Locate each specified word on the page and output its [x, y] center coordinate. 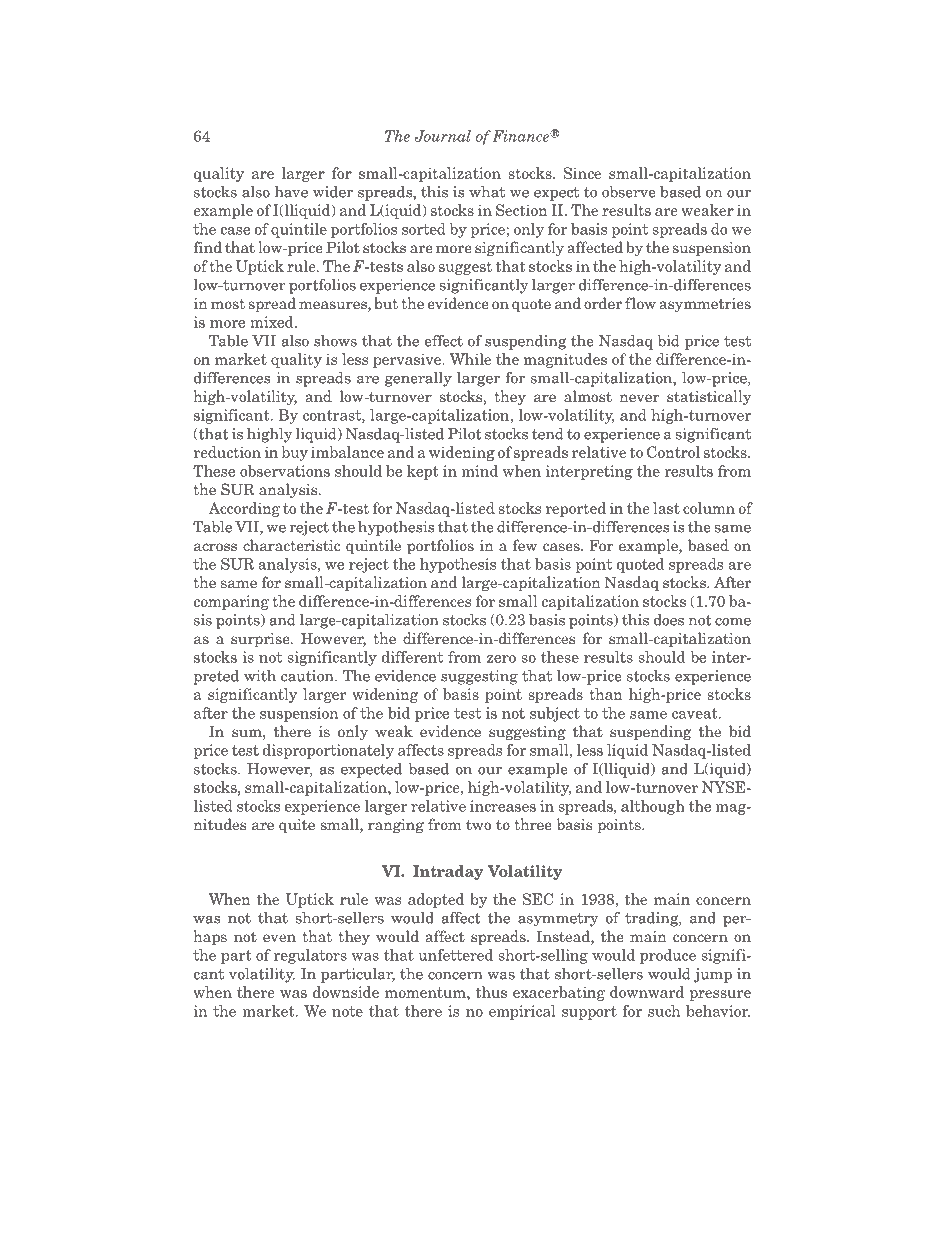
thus [491, 992]
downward [647, 992]
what [487, 192]
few [525, 545]
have [291, 192]
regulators [310, 956]
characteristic [291, 545]
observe [629, 192]
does [669, 620]
